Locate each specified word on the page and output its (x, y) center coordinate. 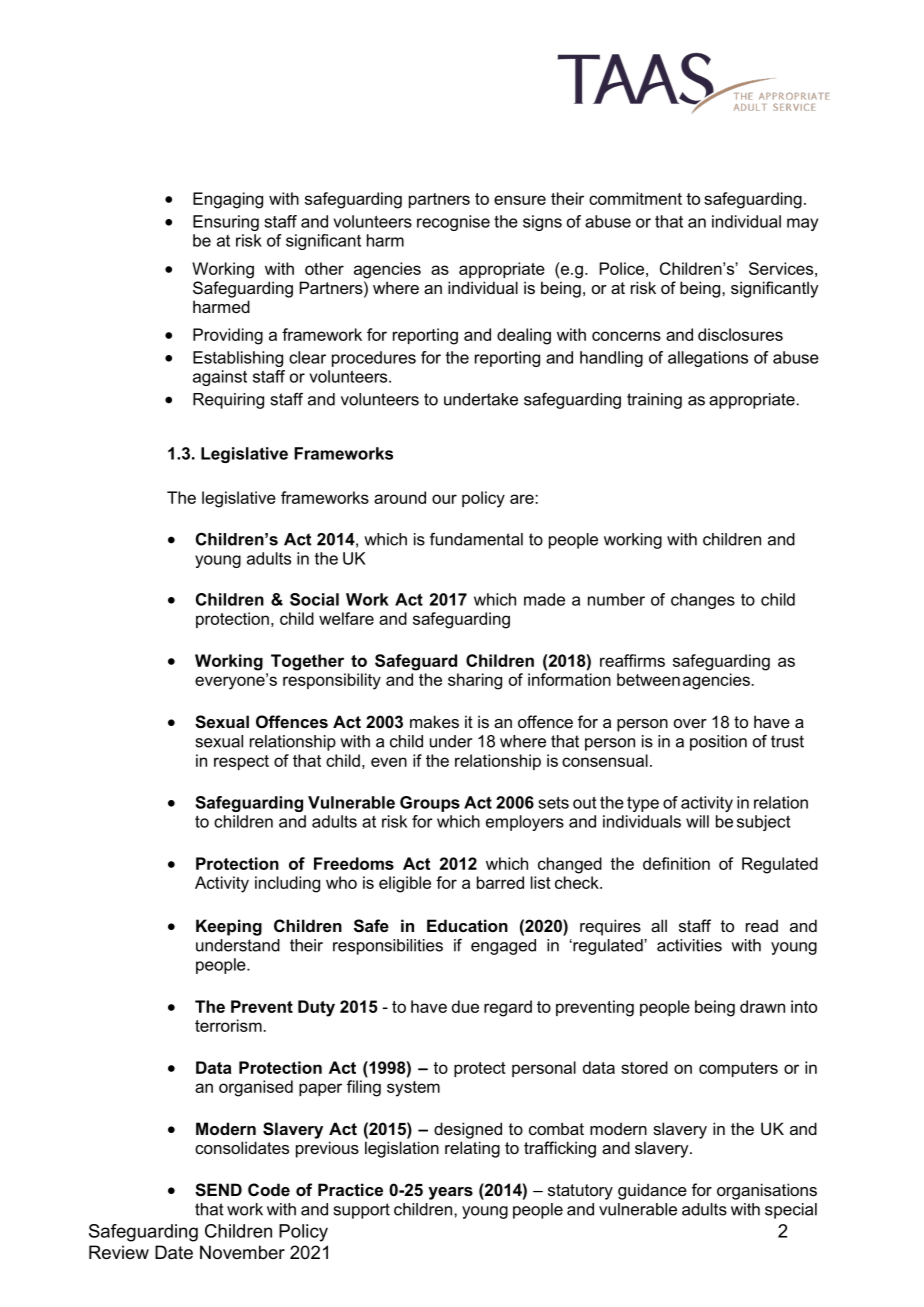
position (718, 743)
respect (241, 762)
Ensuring (226, 223)
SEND (218, 1190)
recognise (453, 223)
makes (434, 721)
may (802, 224)
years (450, 1193)
